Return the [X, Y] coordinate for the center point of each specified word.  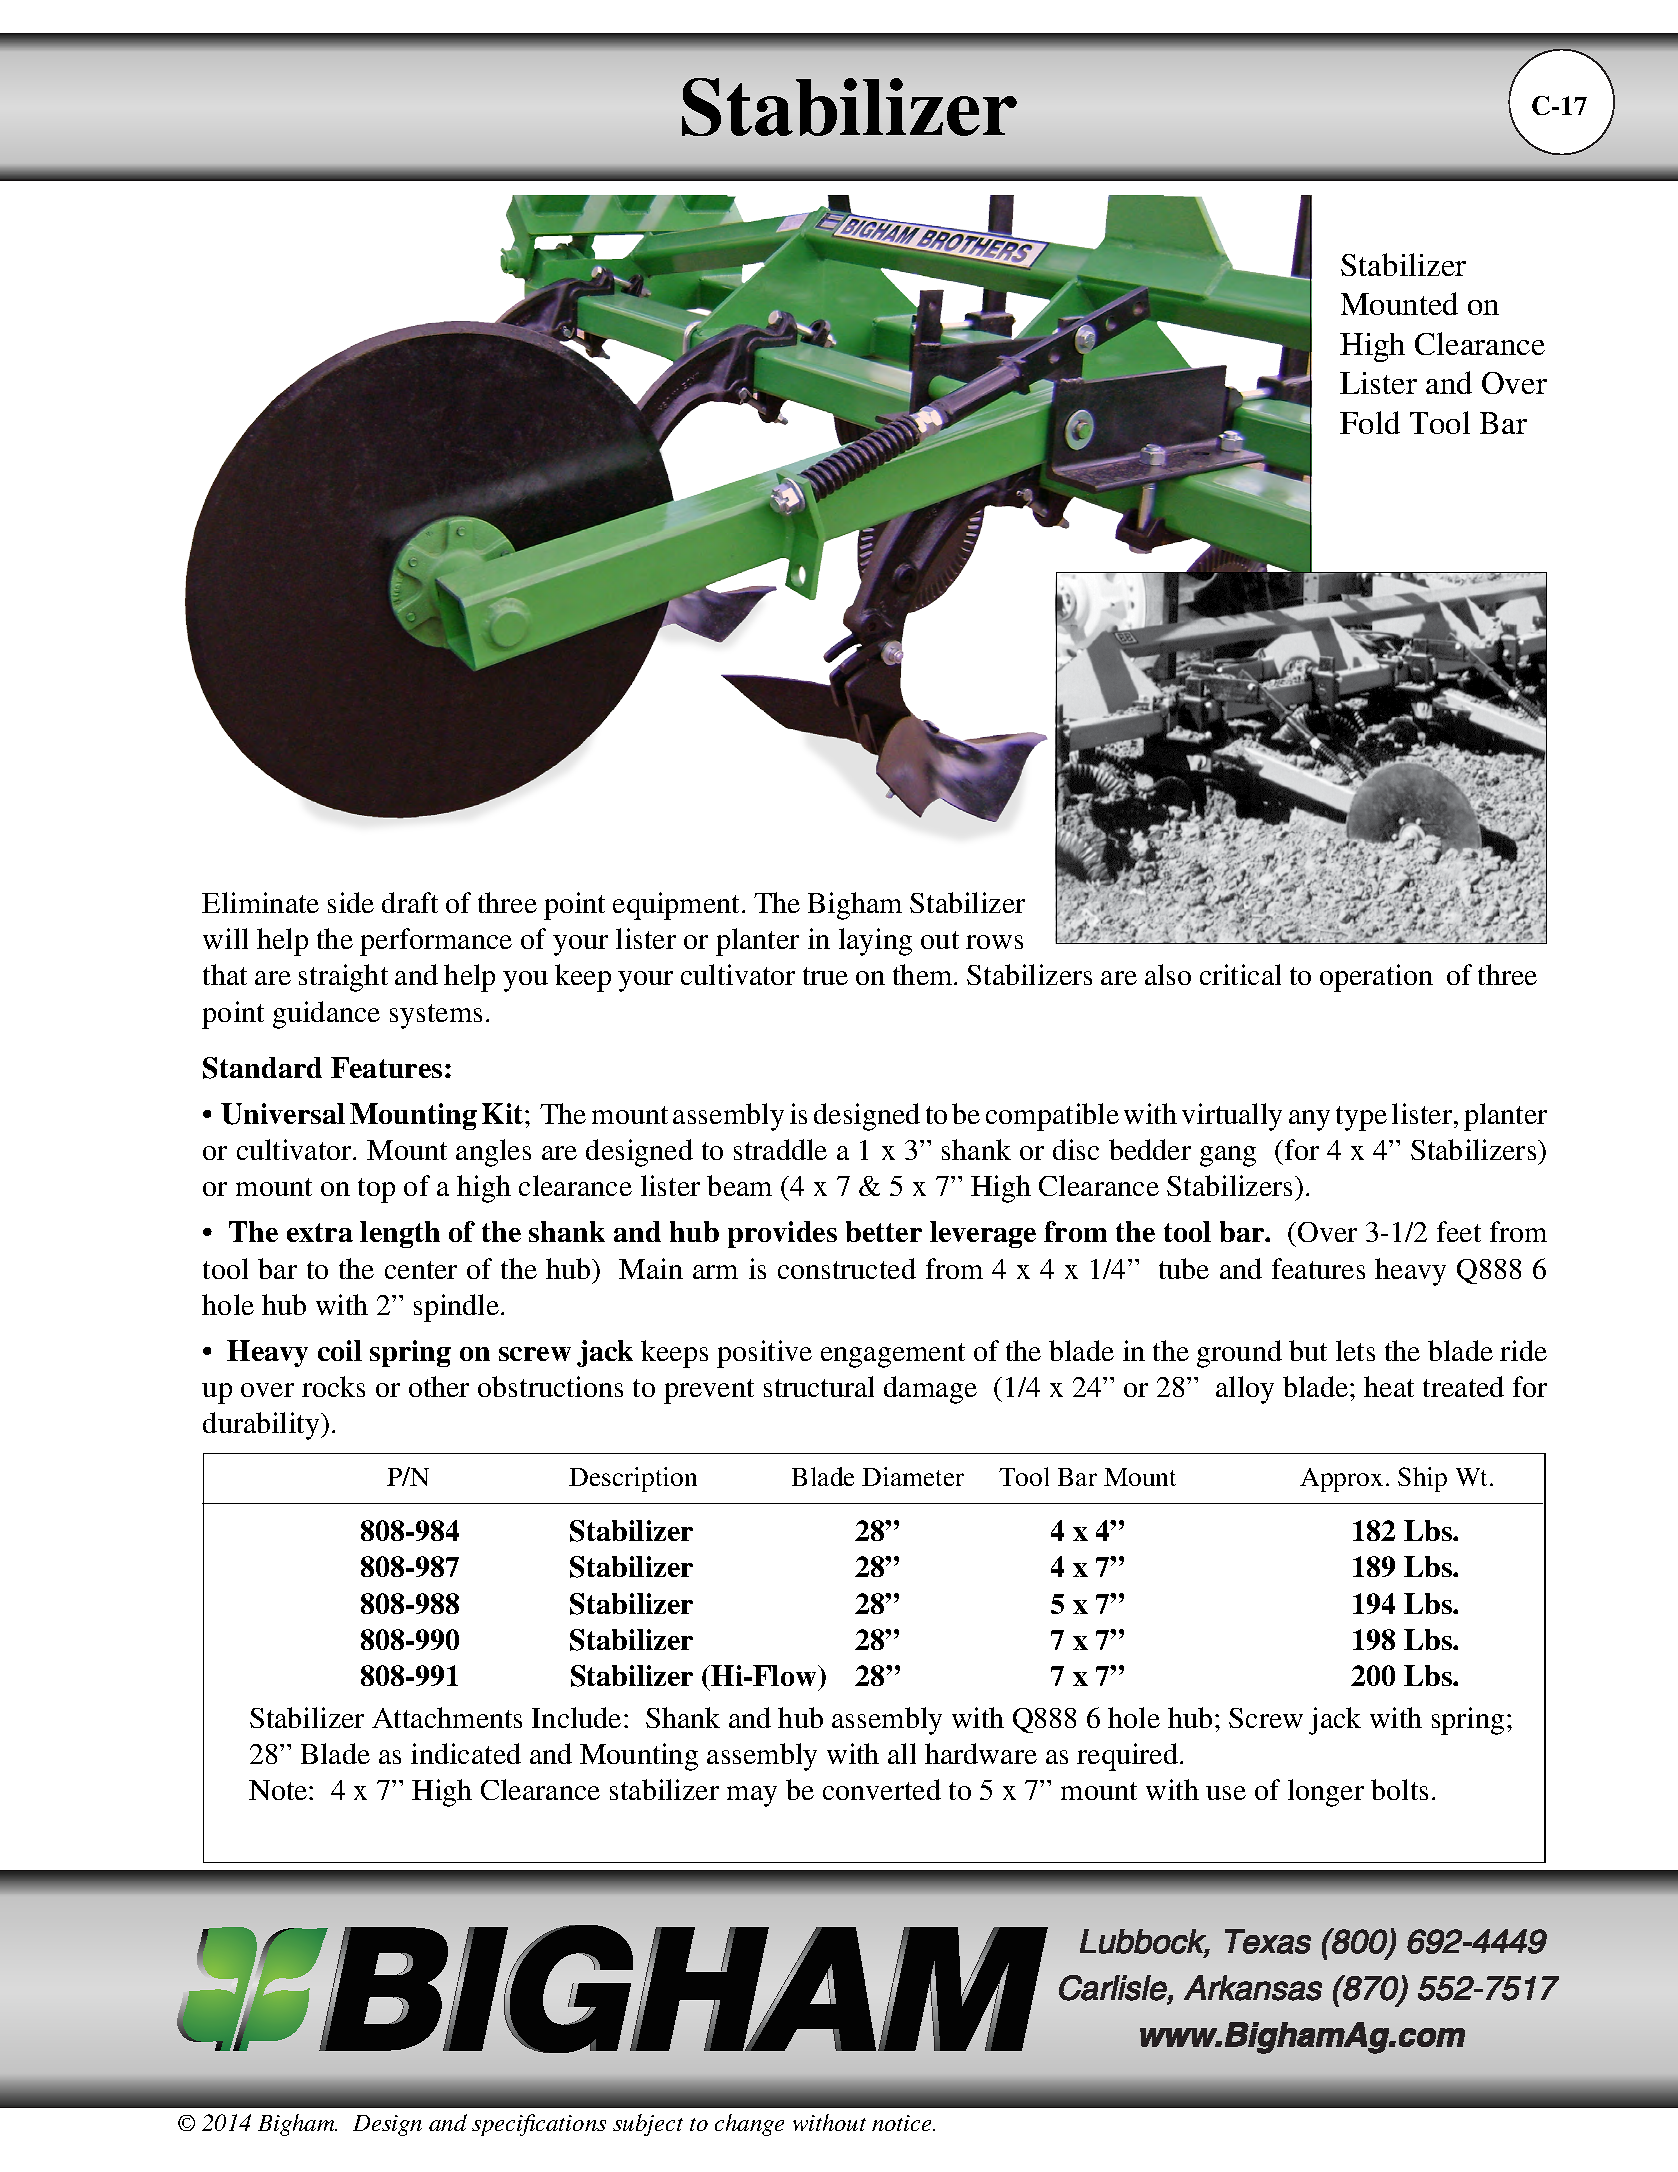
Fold [1370, 422]
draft [410, 902]
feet [1459, 1231]
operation [1376, 978]
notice [903, 2123]
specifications [539, 2125]
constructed [847, 1268]
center [421, 1270]
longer [1326, 1793]
